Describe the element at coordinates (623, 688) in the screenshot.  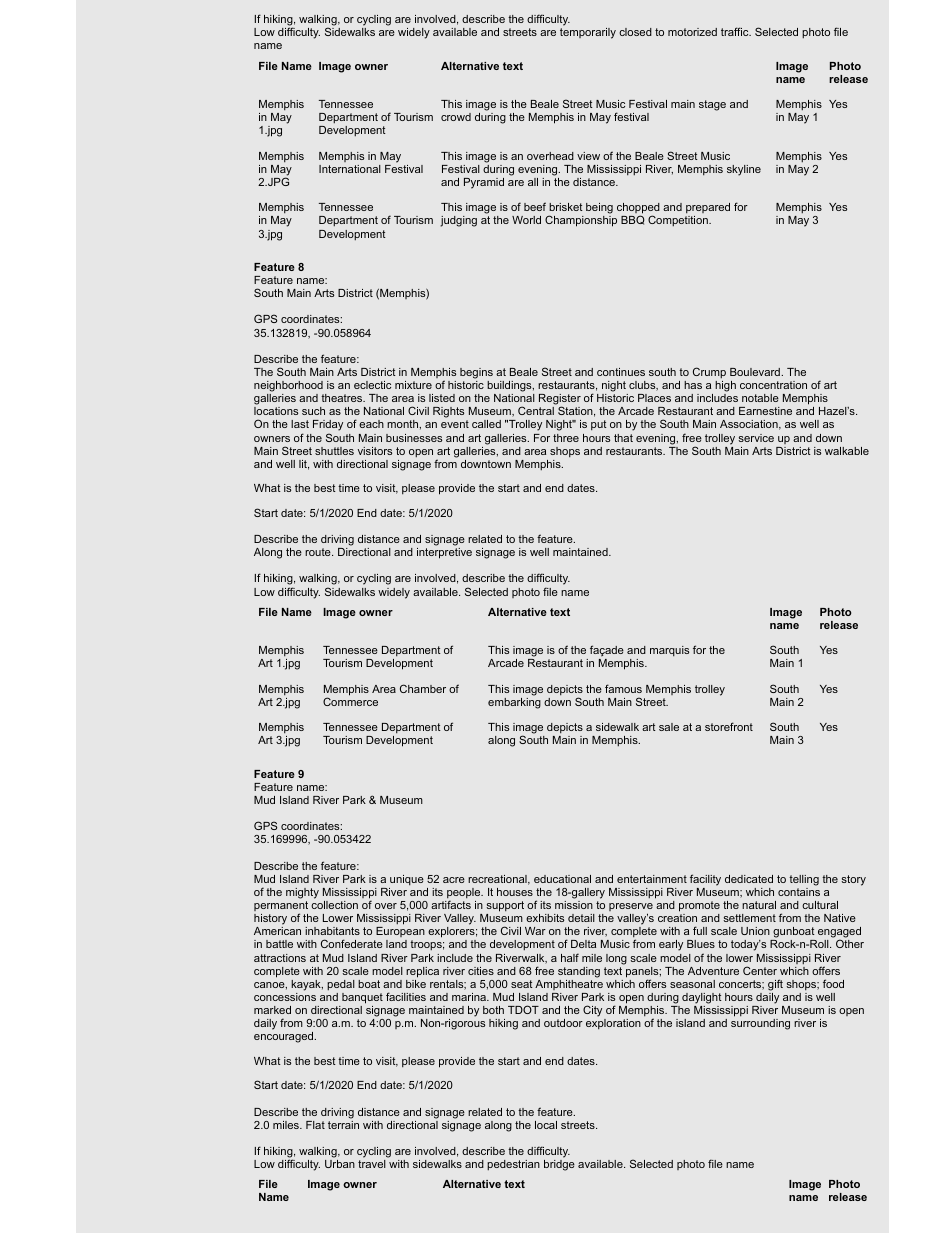
I see `famous` at that location.
